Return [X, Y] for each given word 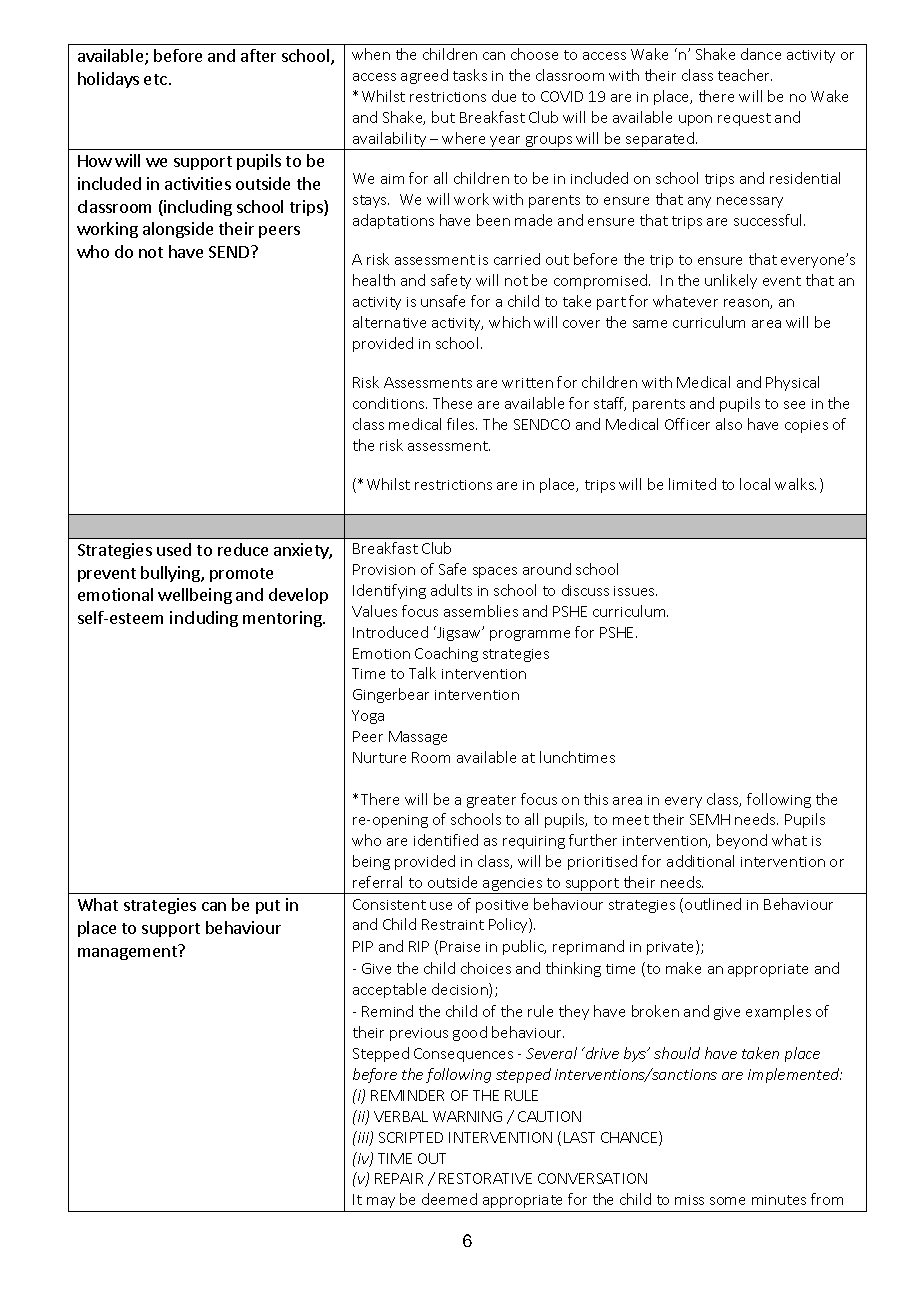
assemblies [481, 611]
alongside [178, 230]
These [452, 403]
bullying [171, 574]
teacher [745, 75]
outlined [713, 904]
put [268, 907]
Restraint [453, 924]
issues [635, 591]
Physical [792, 383]
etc [155, 79]
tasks [470, 75]
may [381, 1202]
